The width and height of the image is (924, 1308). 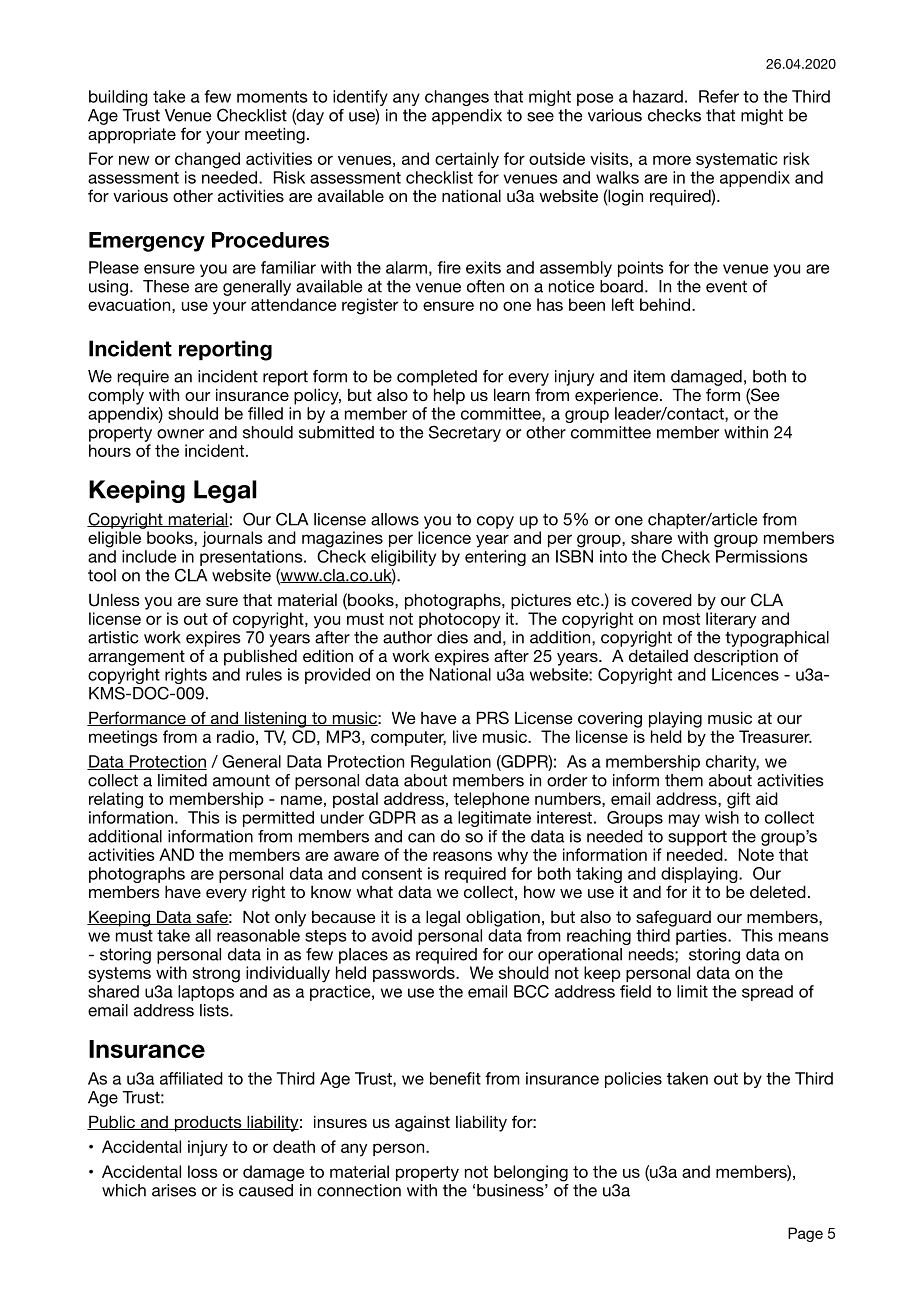 What do you see at coordinates (736, 657) in the image?
I see `description` at bounding box center [736, 657].
